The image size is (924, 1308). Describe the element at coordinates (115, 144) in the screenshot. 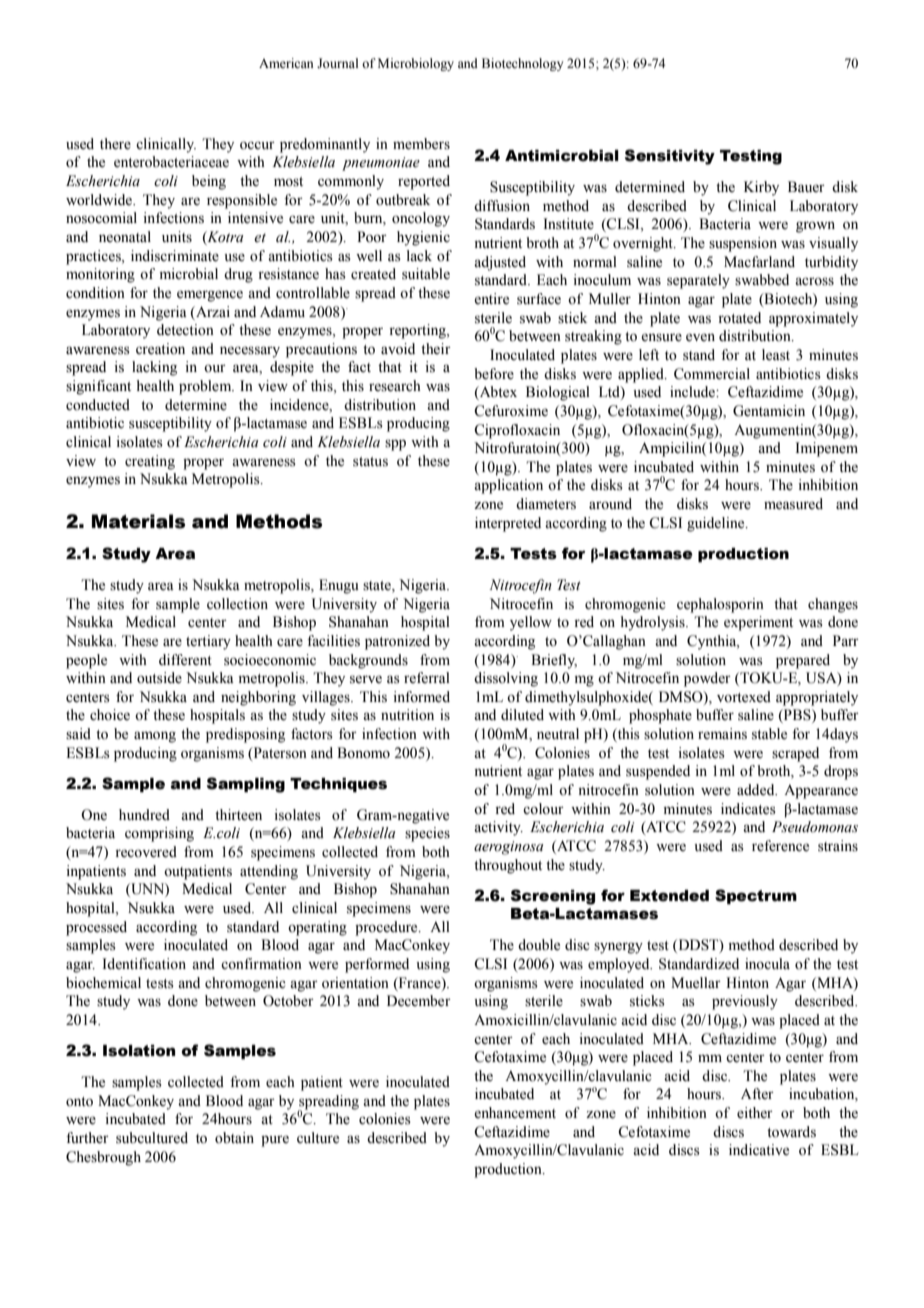

I see `there` at that location.
